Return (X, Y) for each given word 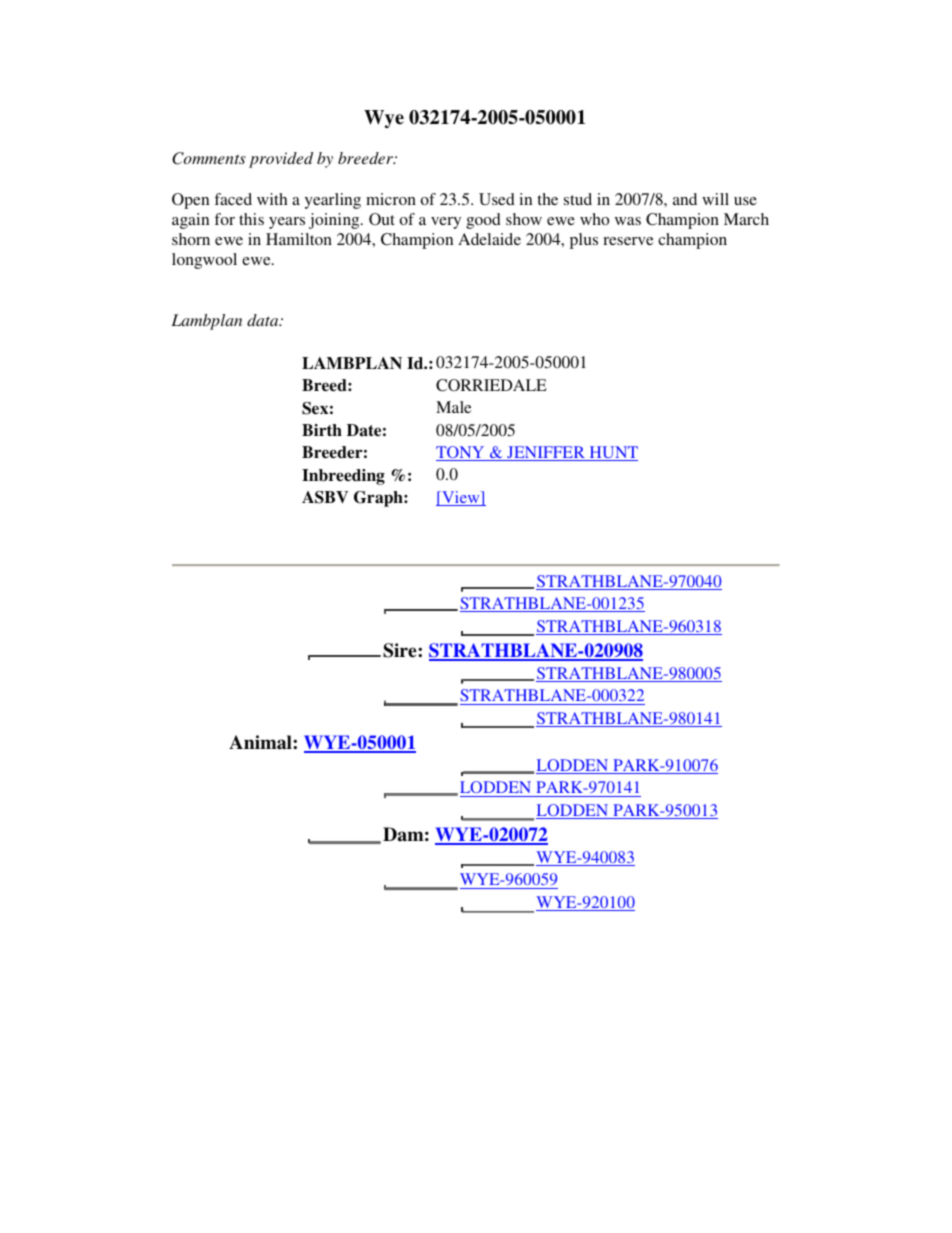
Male (453, 407)
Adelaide (489, 239)
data (264, 320)
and (685, 199)
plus (584, 241)
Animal (261, 742)
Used (497, 199)
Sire (401, 650)
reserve (628, 241)
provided (281, 160)
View (461, 498)
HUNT (612, 453)
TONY (461, 453)
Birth (322, 430)
